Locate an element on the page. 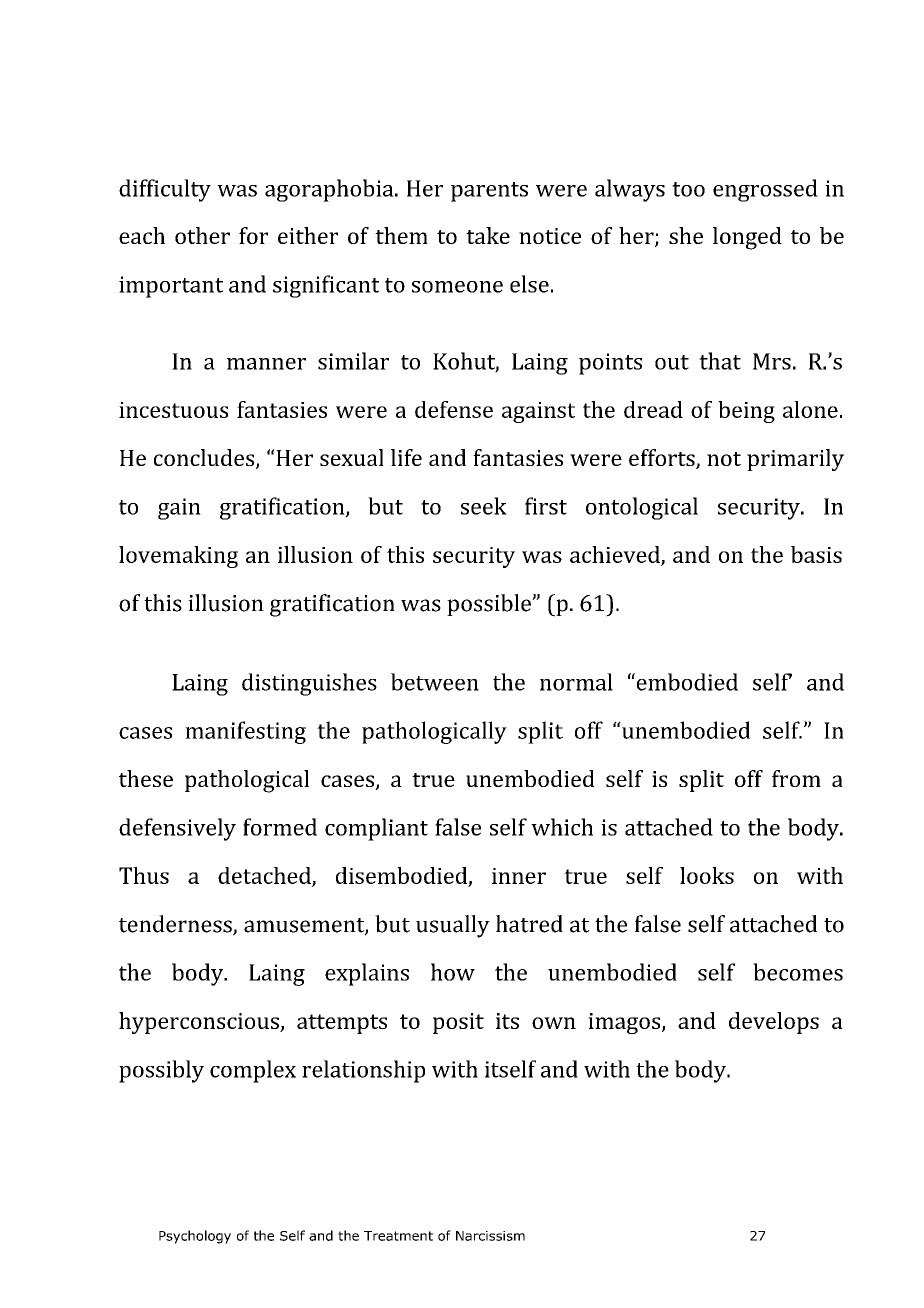  concludes is located at coordinates (205, 459).
